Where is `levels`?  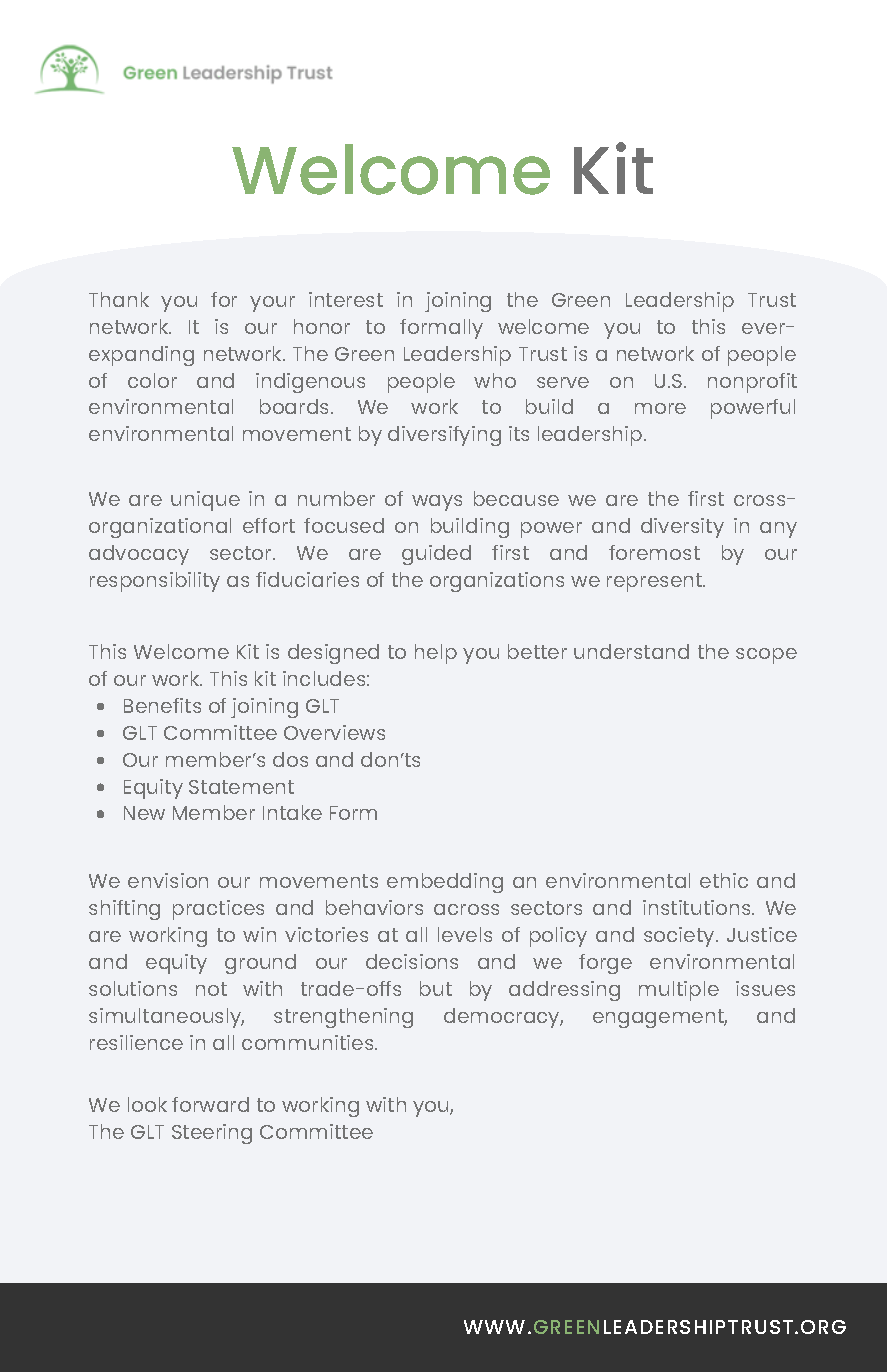 levels is located at coordinates (465, 934).
